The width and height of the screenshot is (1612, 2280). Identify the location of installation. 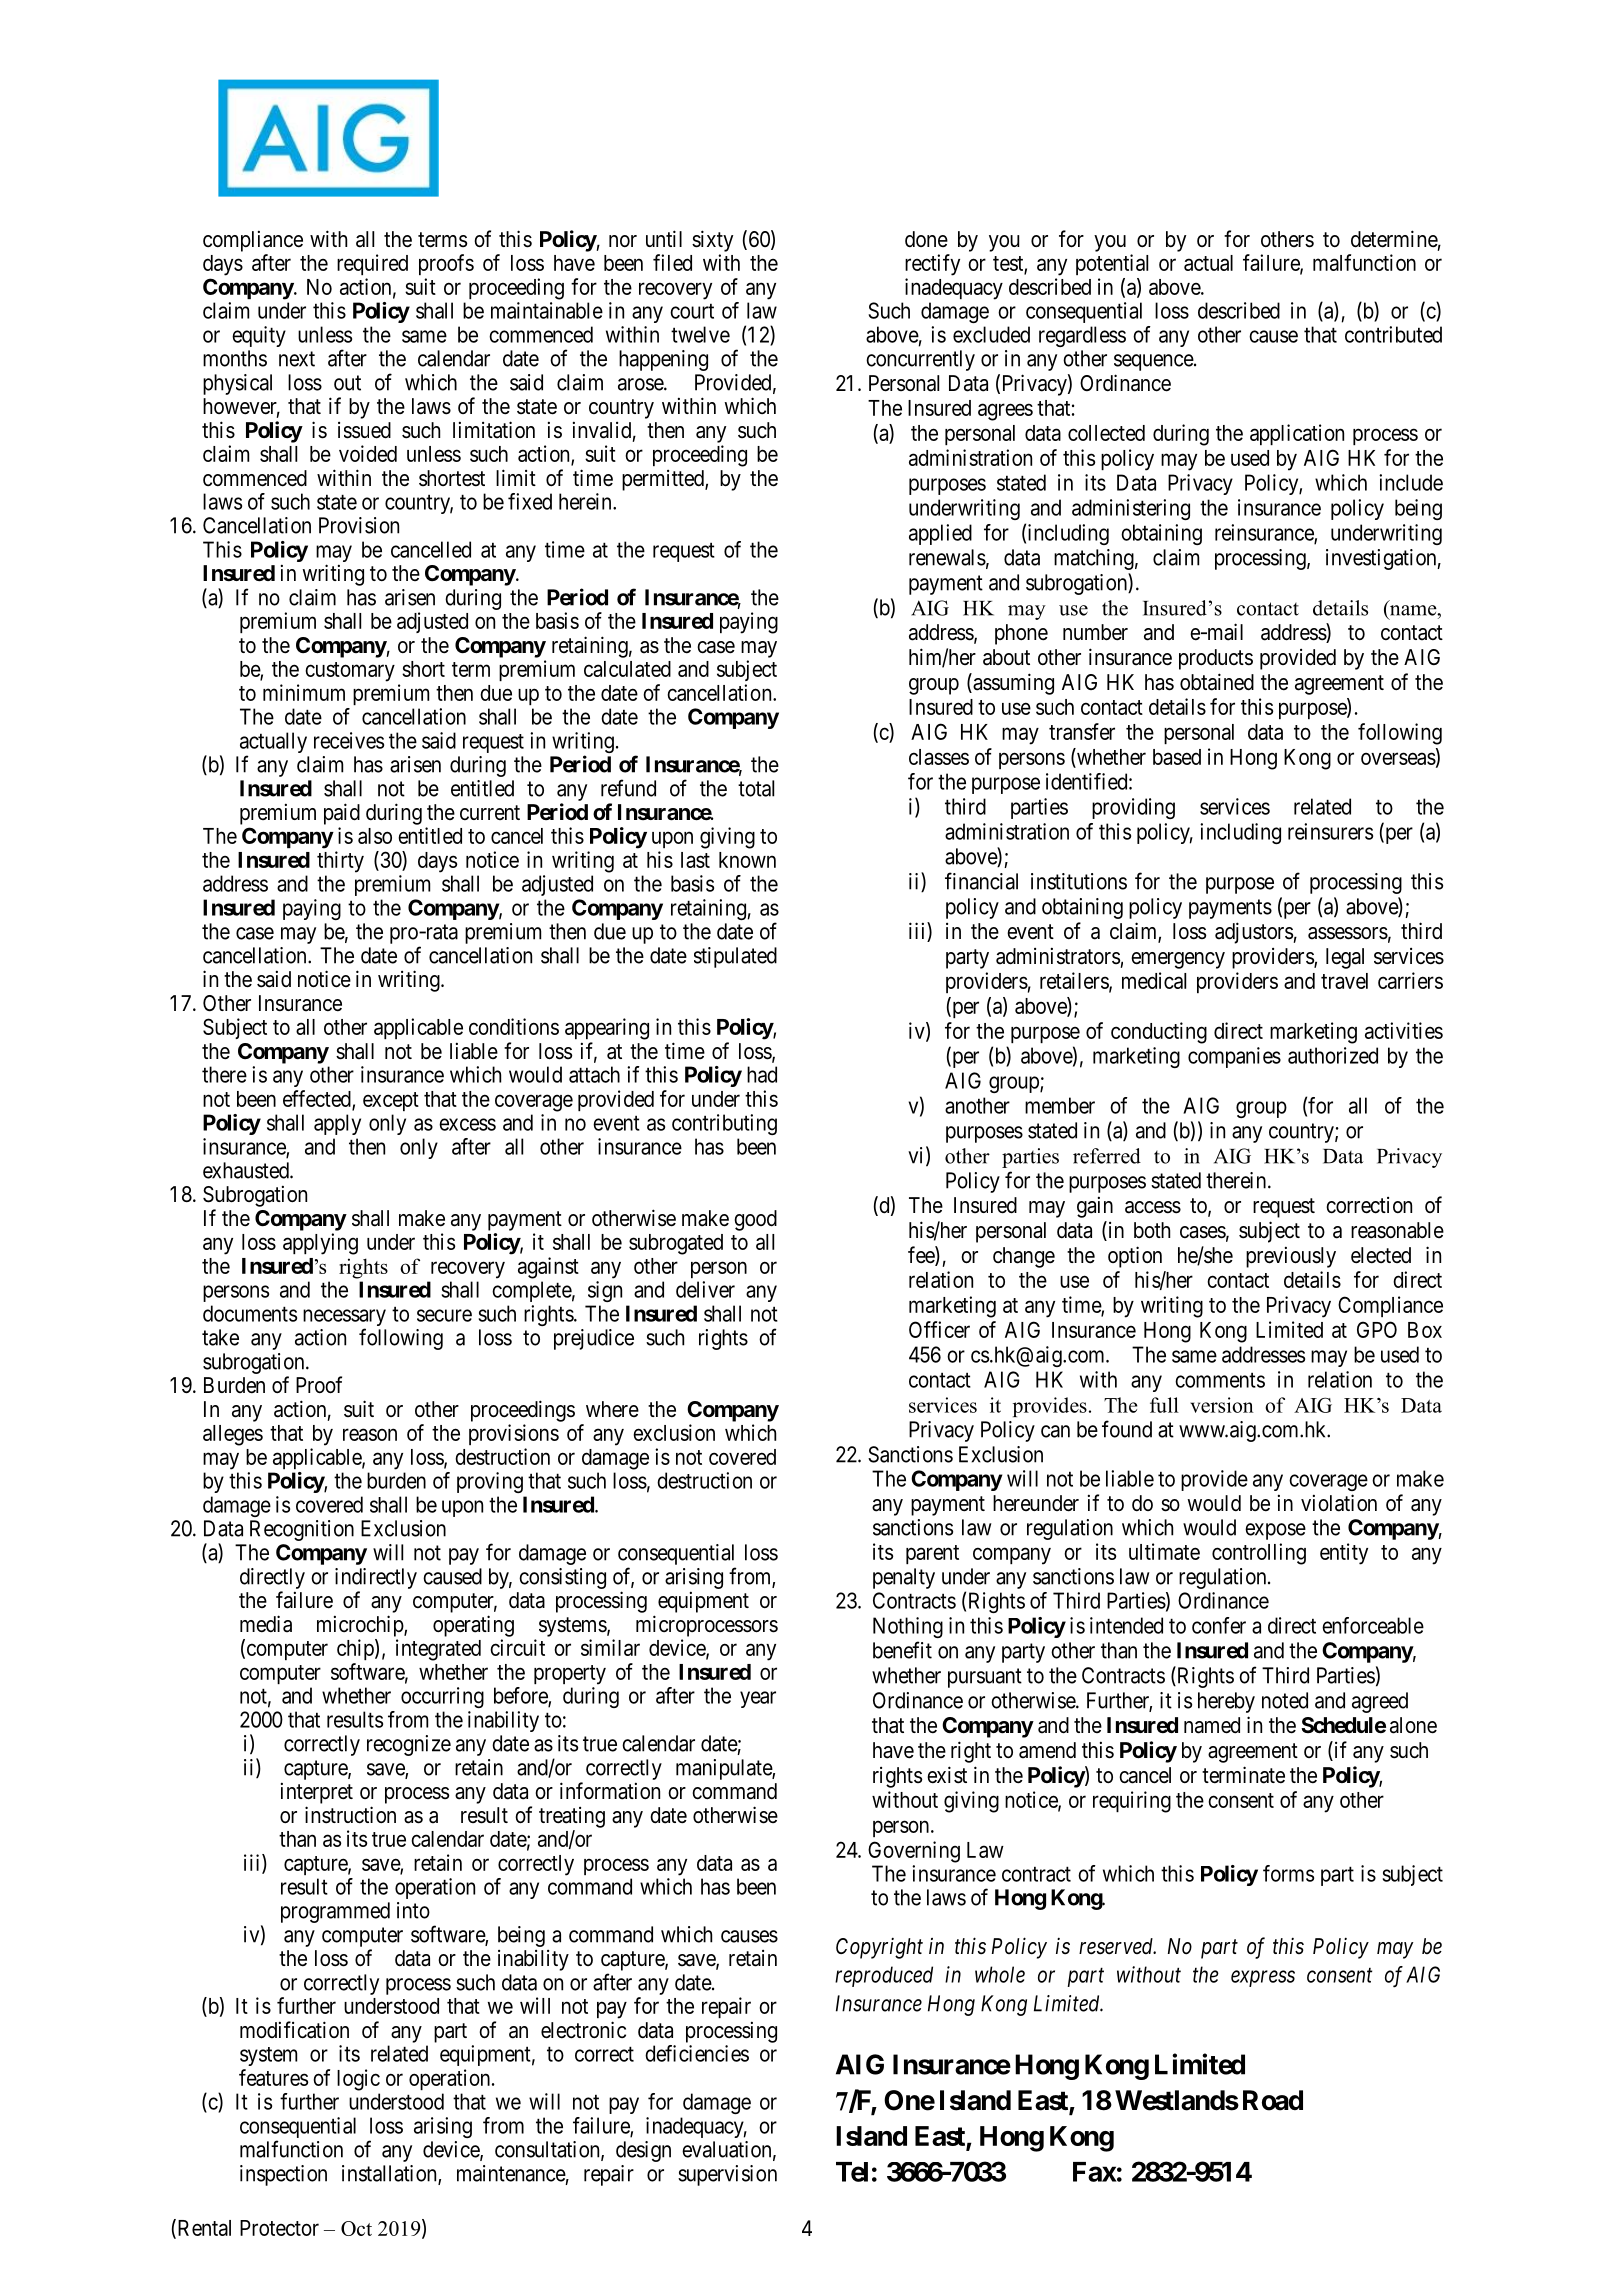
(390, 2174).
